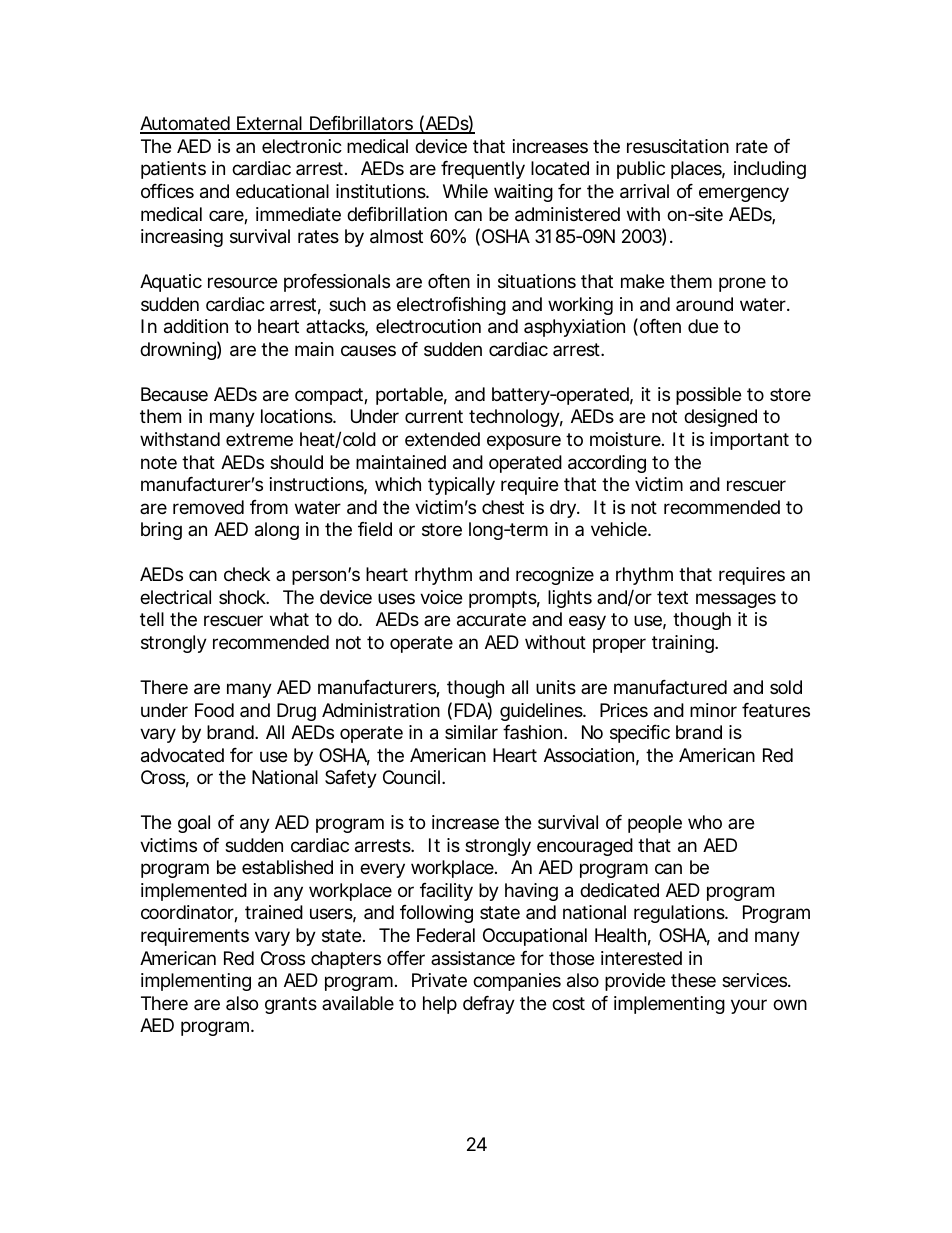 Image resolution: width=952 pixels, height=1233 pixels. What do you see at coordinates (291, 1005) in the image?
I see `grants` at bounding box center [291, 1005].
